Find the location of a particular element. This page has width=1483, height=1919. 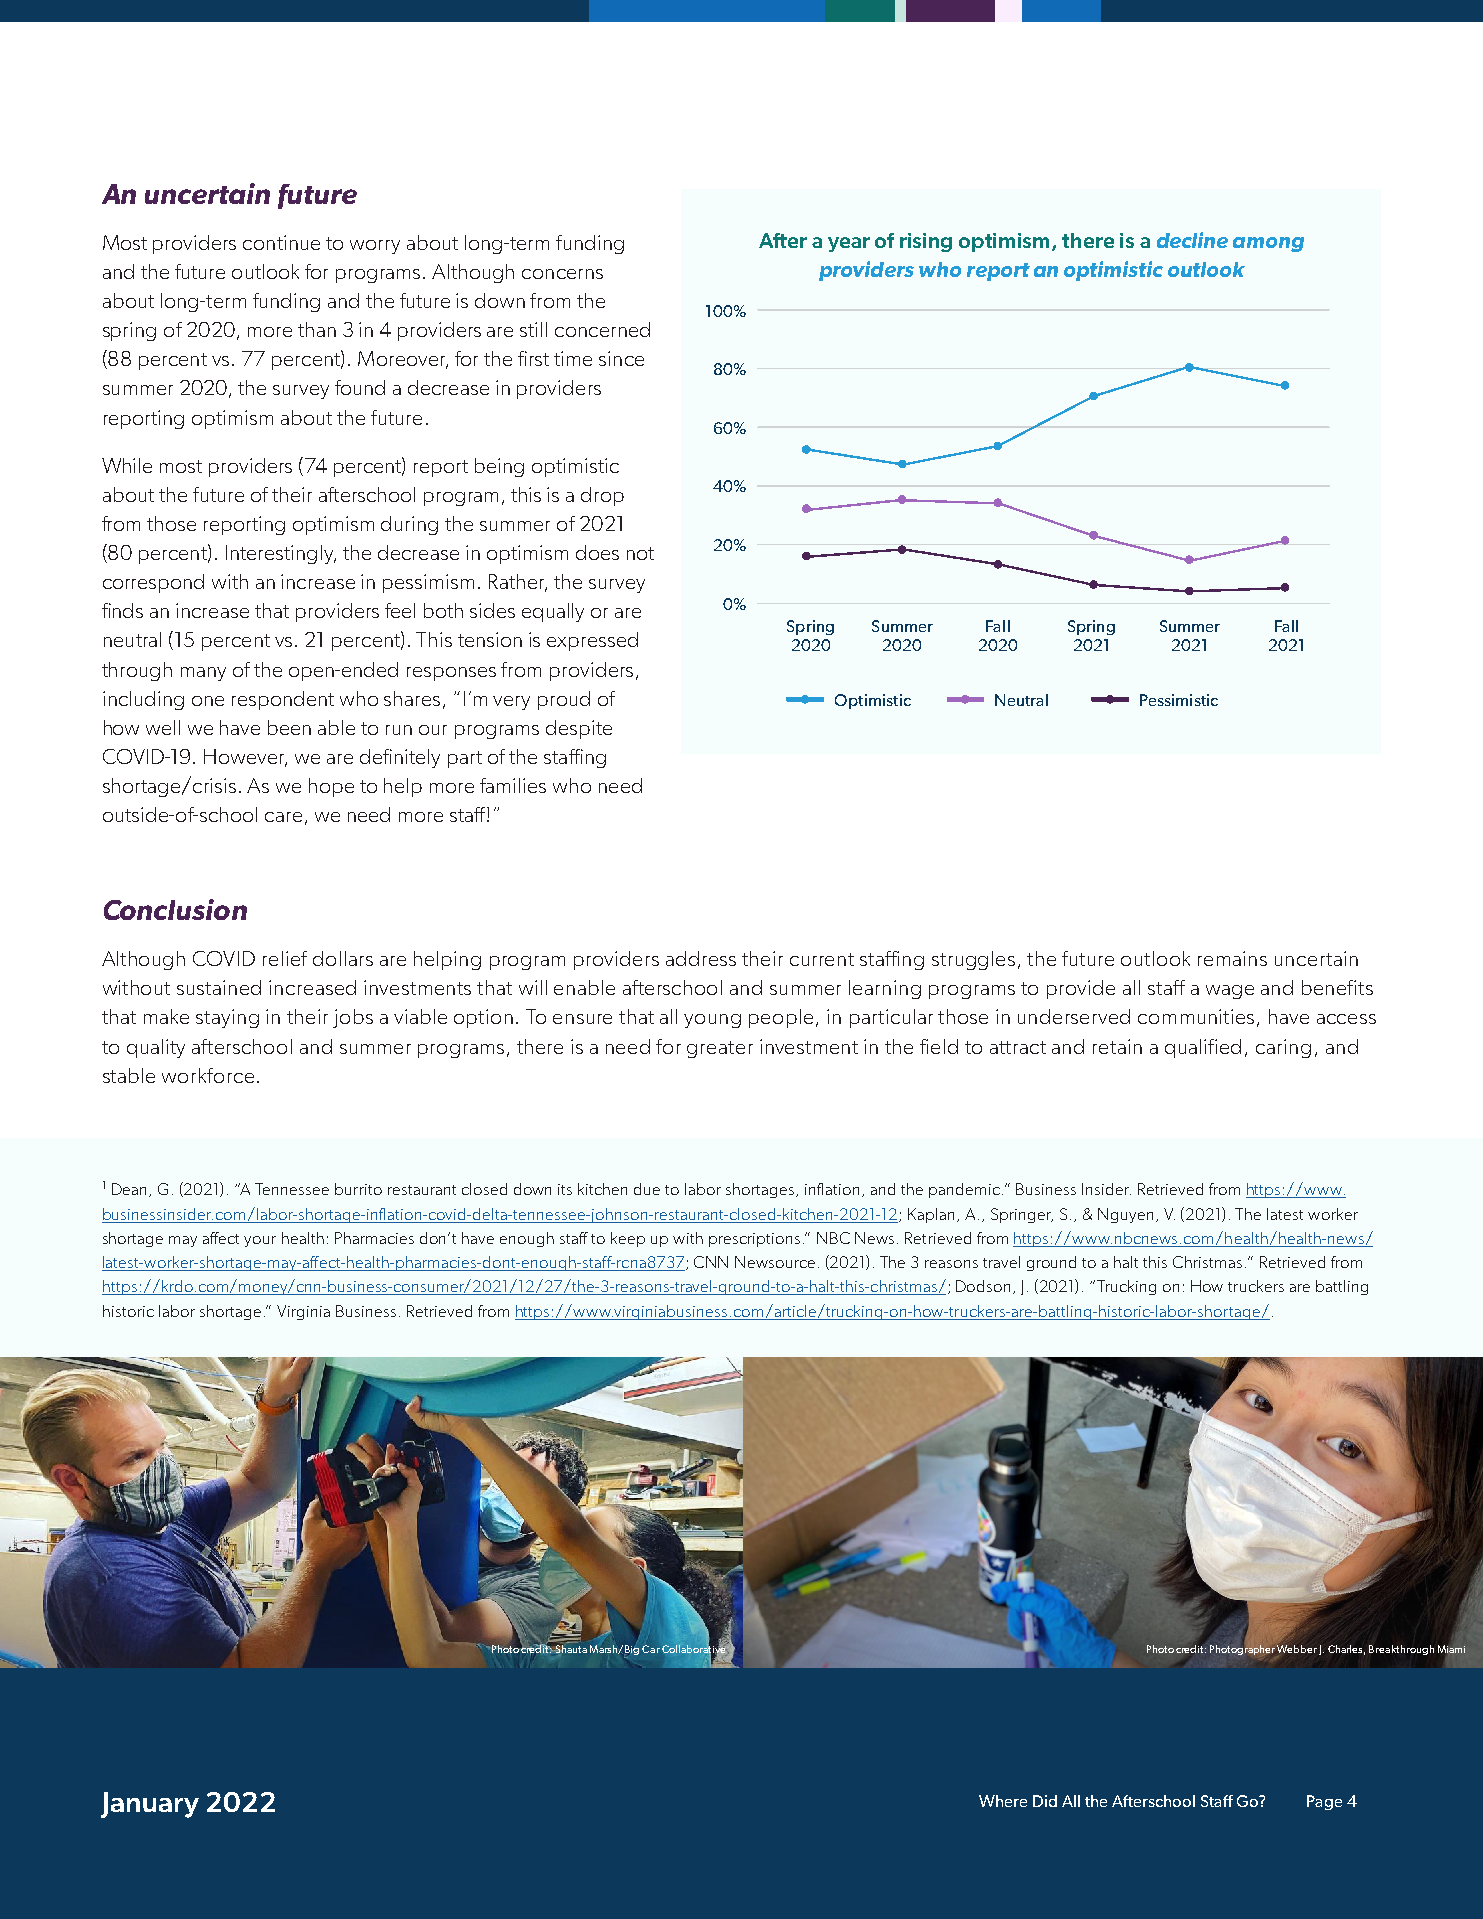

prescriptions is located at coordinates (754, 1240).
